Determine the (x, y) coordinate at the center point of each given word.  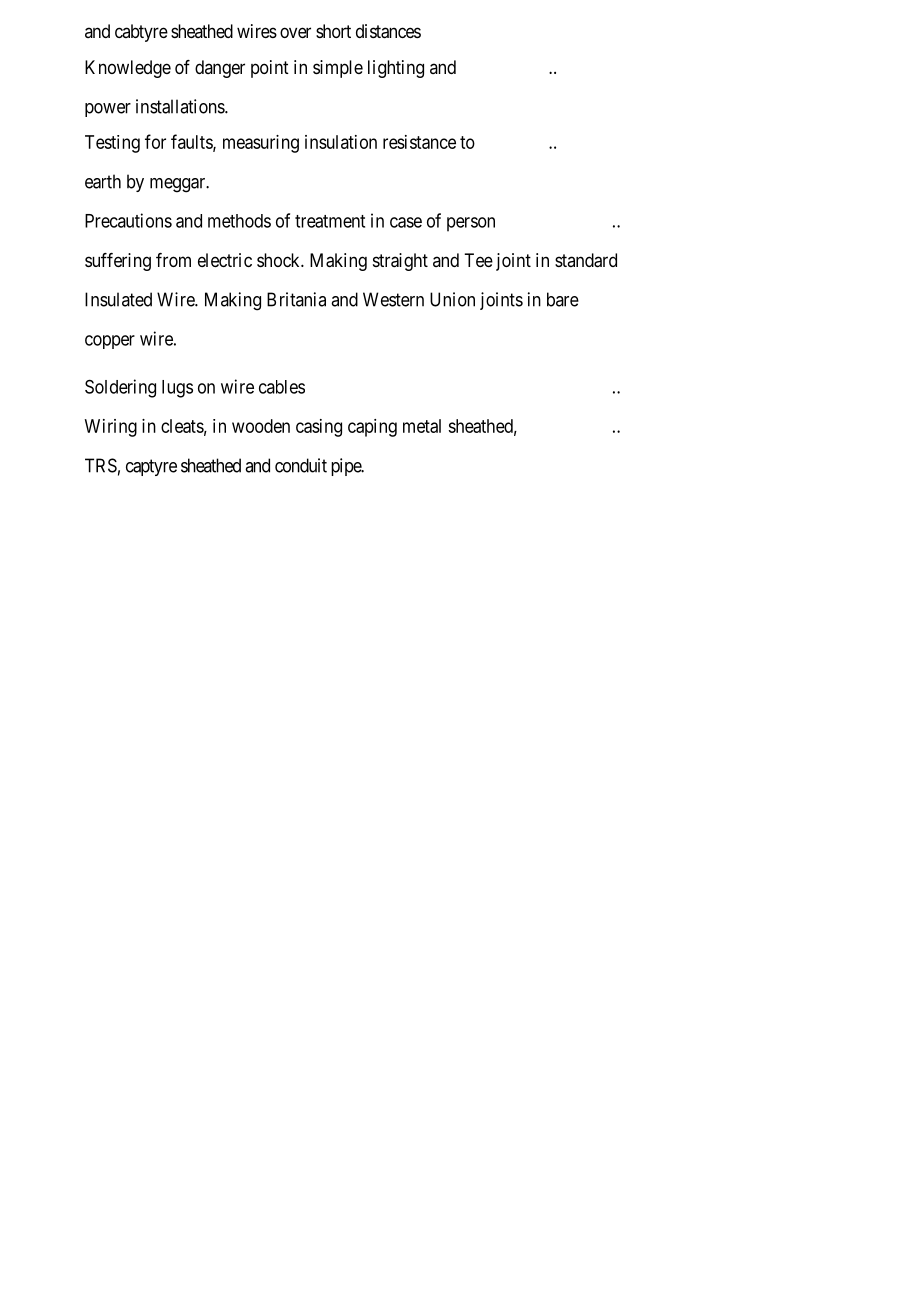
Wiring (111, 428)
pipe (347, 467)
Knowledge (128, 69)
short (333, 31)
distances (388, 31)
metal (422, 426)
